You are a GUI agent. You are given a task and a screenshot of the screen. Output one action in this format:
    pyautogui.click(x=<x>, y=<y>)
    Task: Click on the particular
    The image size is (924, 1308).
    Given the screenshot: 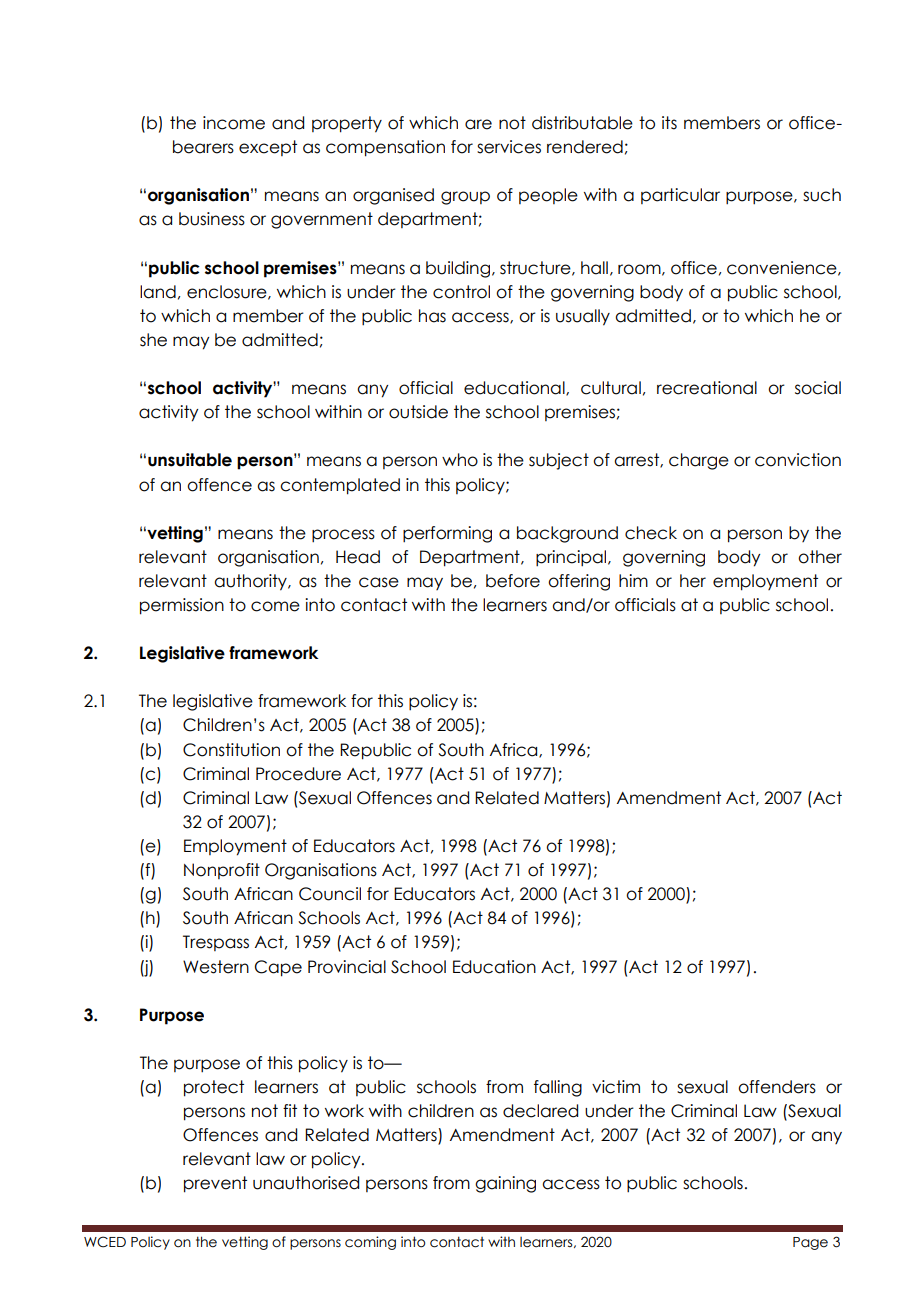 What is the action you would take?
    pyautogui.click(x=680, y=196)
